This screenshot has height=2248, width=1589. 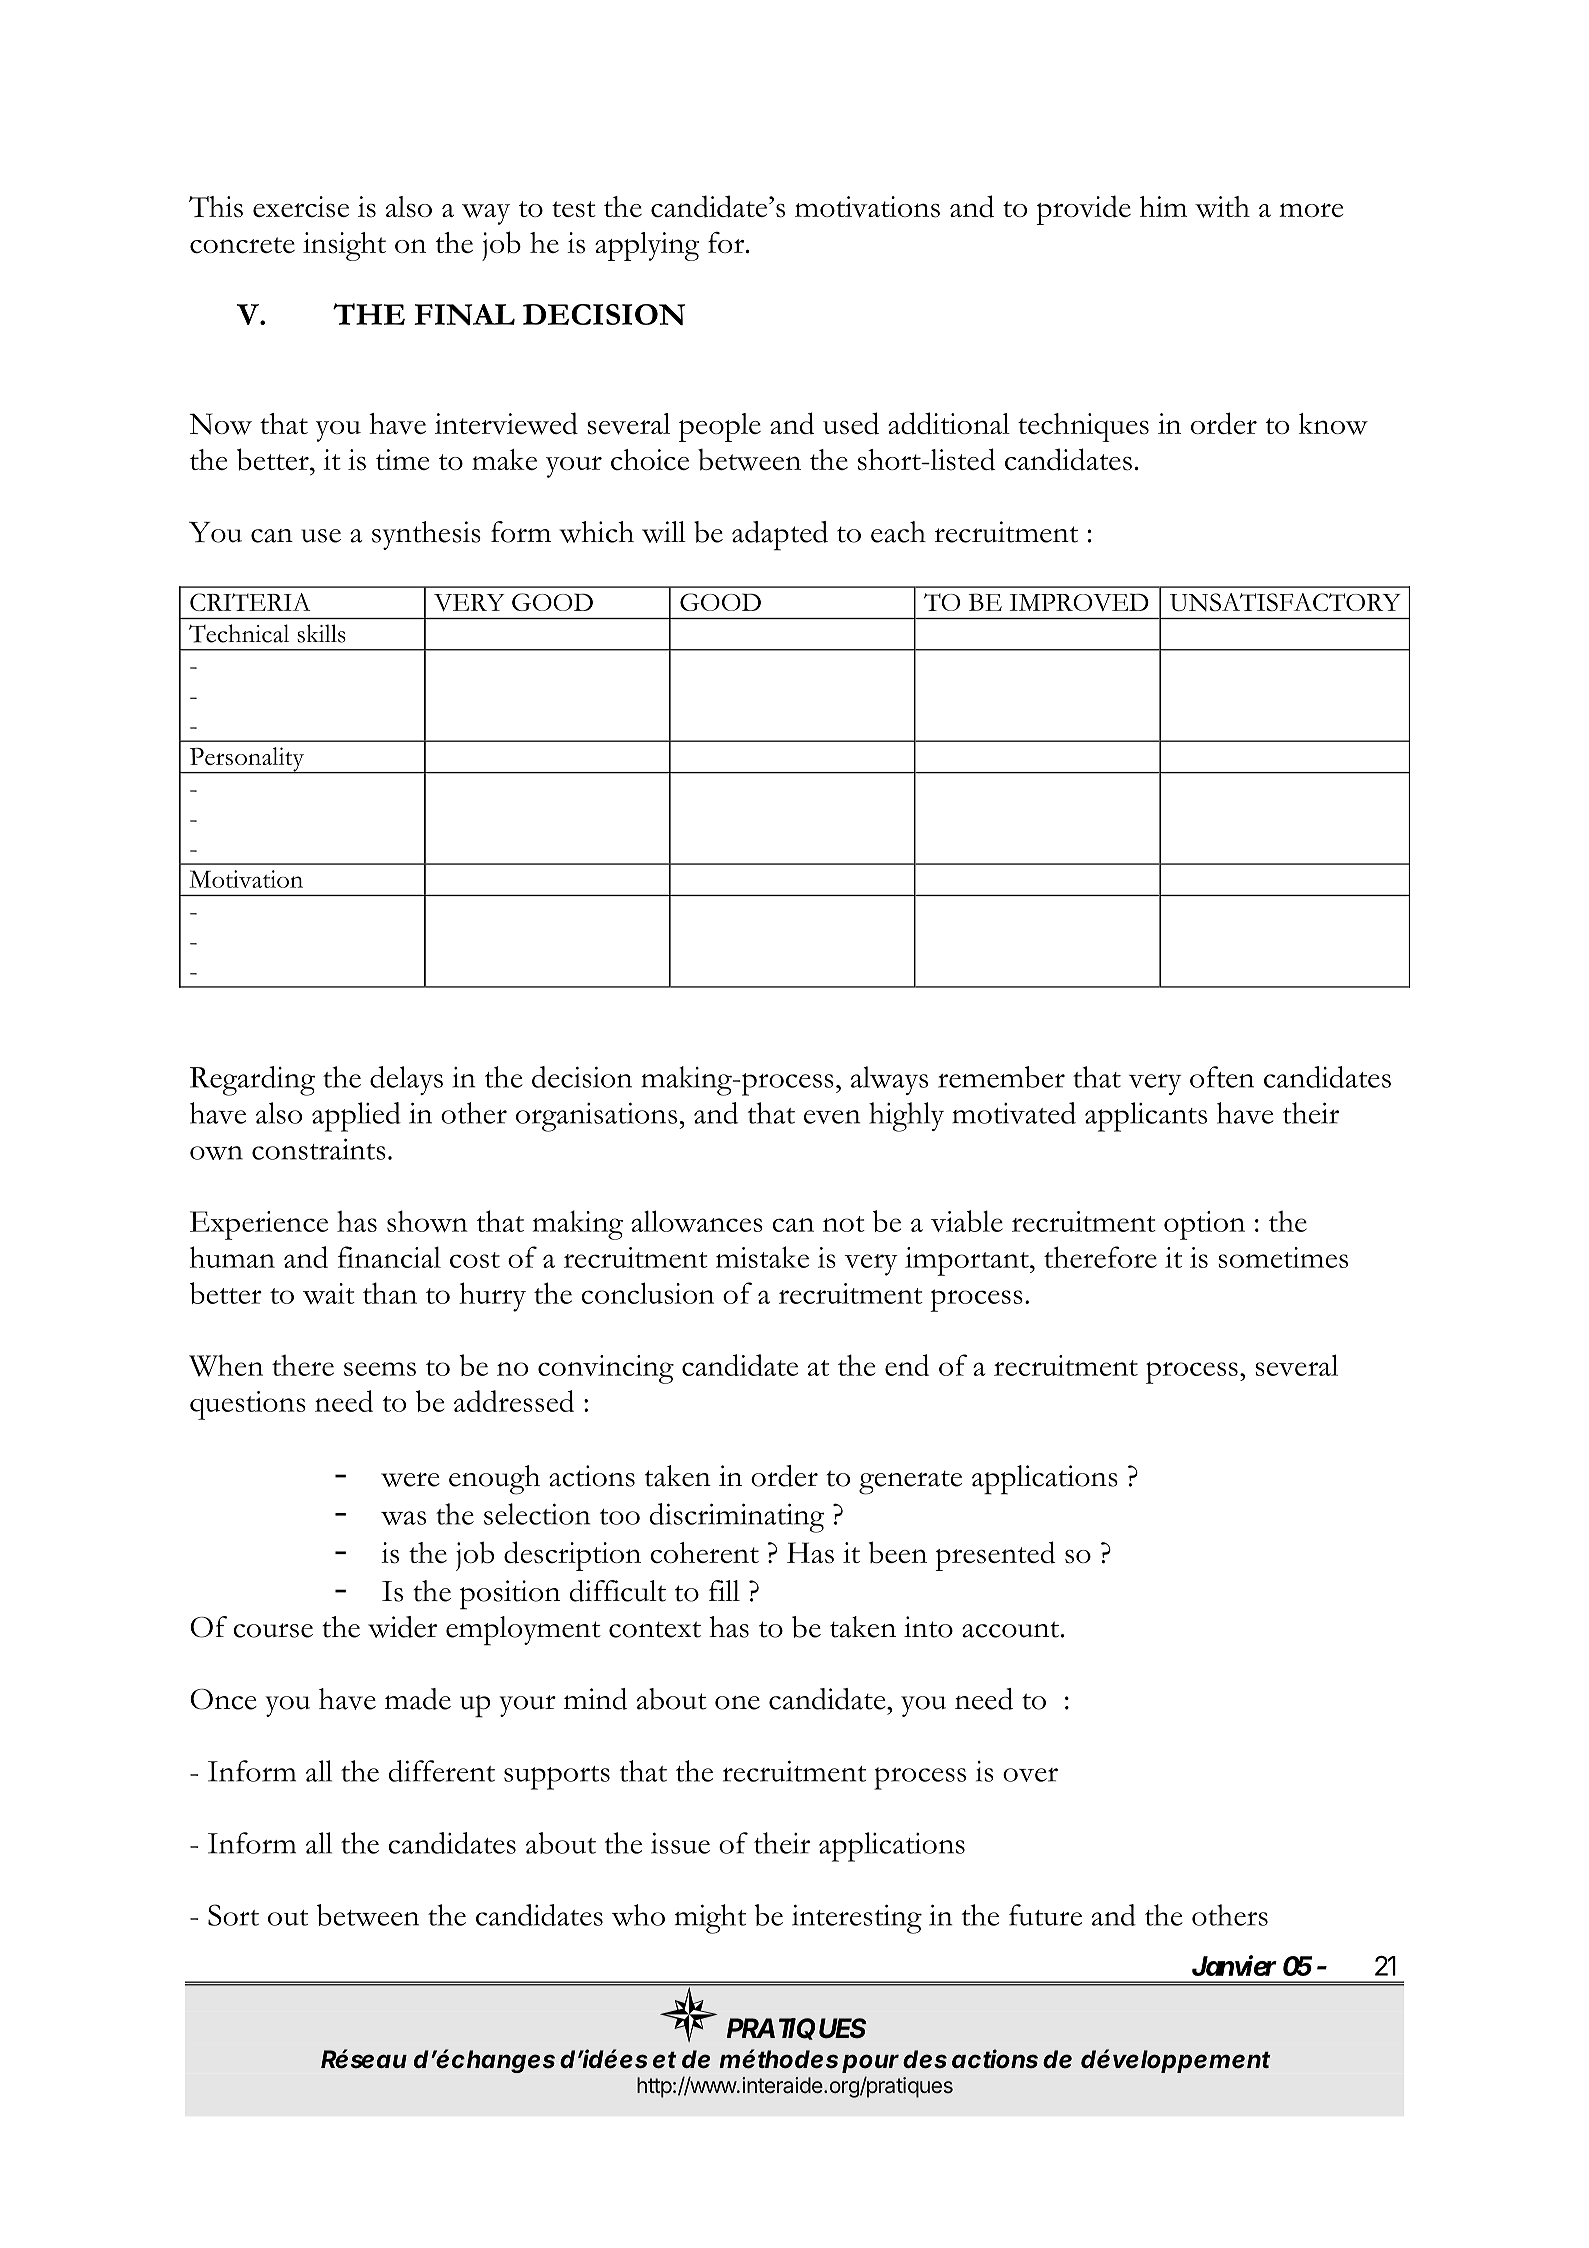 What do you see at coordinates (356, 1117) in the screenshot?
I see `applied` at bounding box center [356, 1117].
